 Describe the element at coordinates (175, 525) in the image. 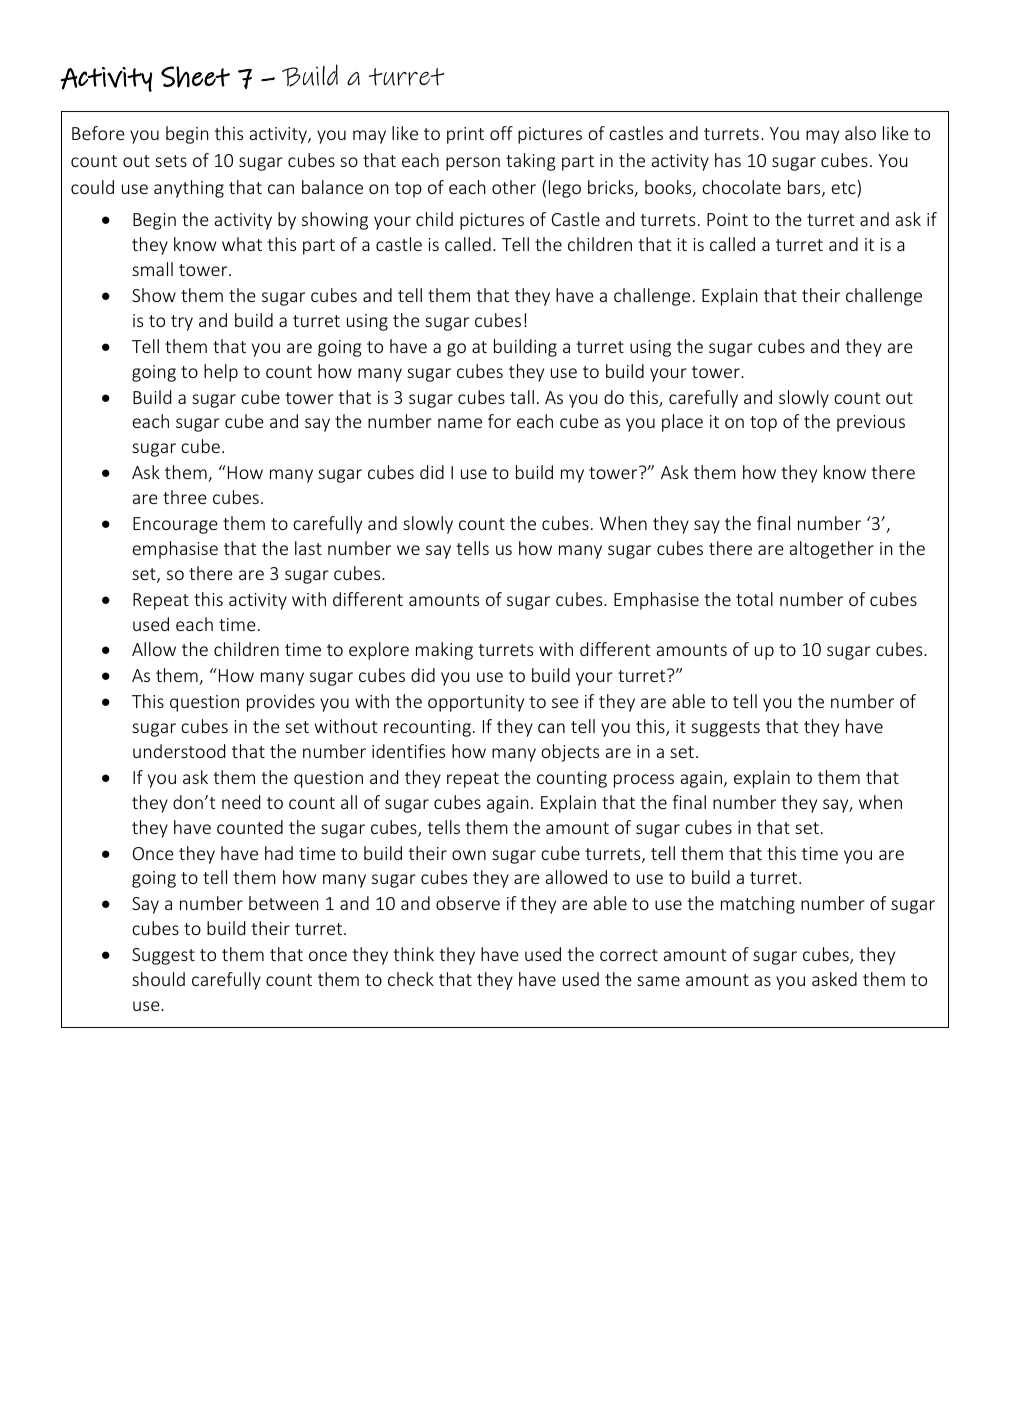

I see `Encourage` at that location.
